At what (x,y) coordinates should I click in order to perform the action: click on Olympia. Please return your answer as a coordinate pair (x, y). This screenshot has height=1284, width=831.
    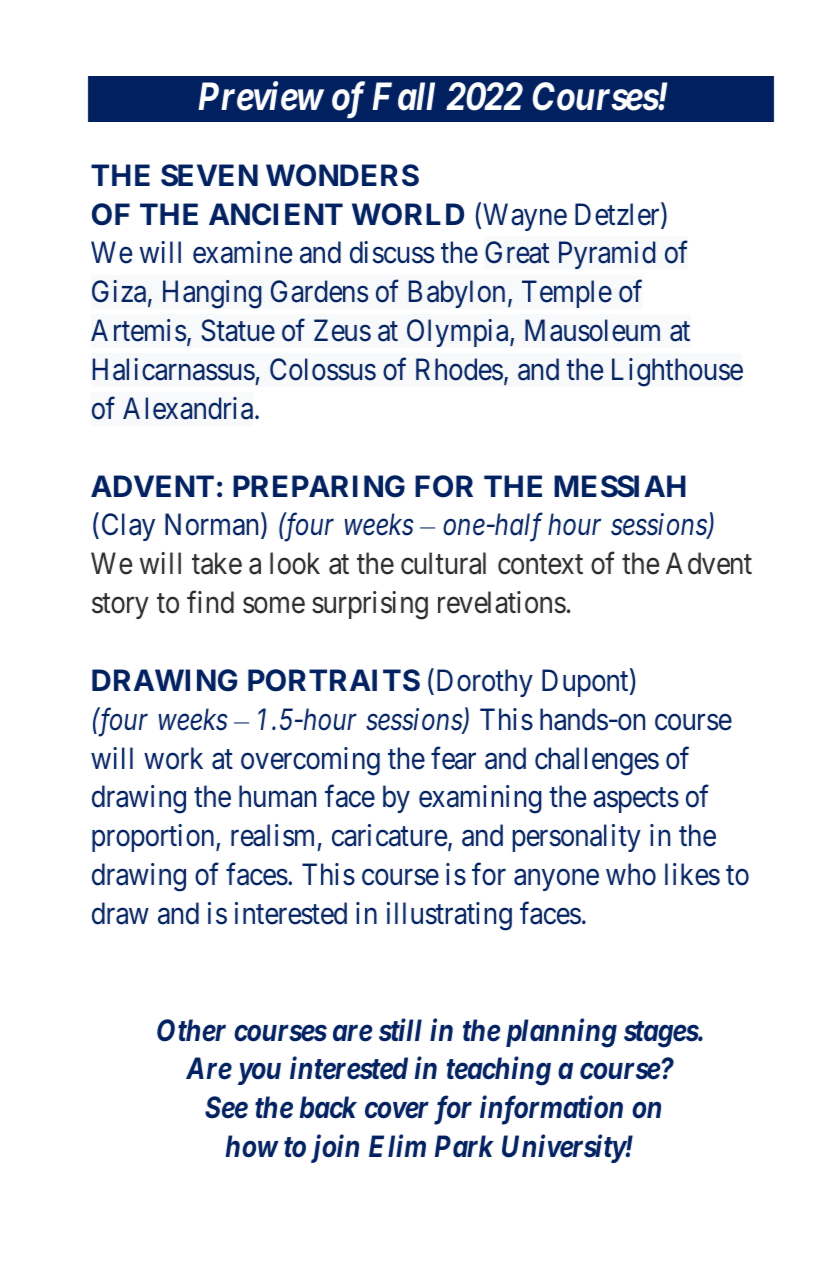
    Looking at the image, I should click on (459, 333).
